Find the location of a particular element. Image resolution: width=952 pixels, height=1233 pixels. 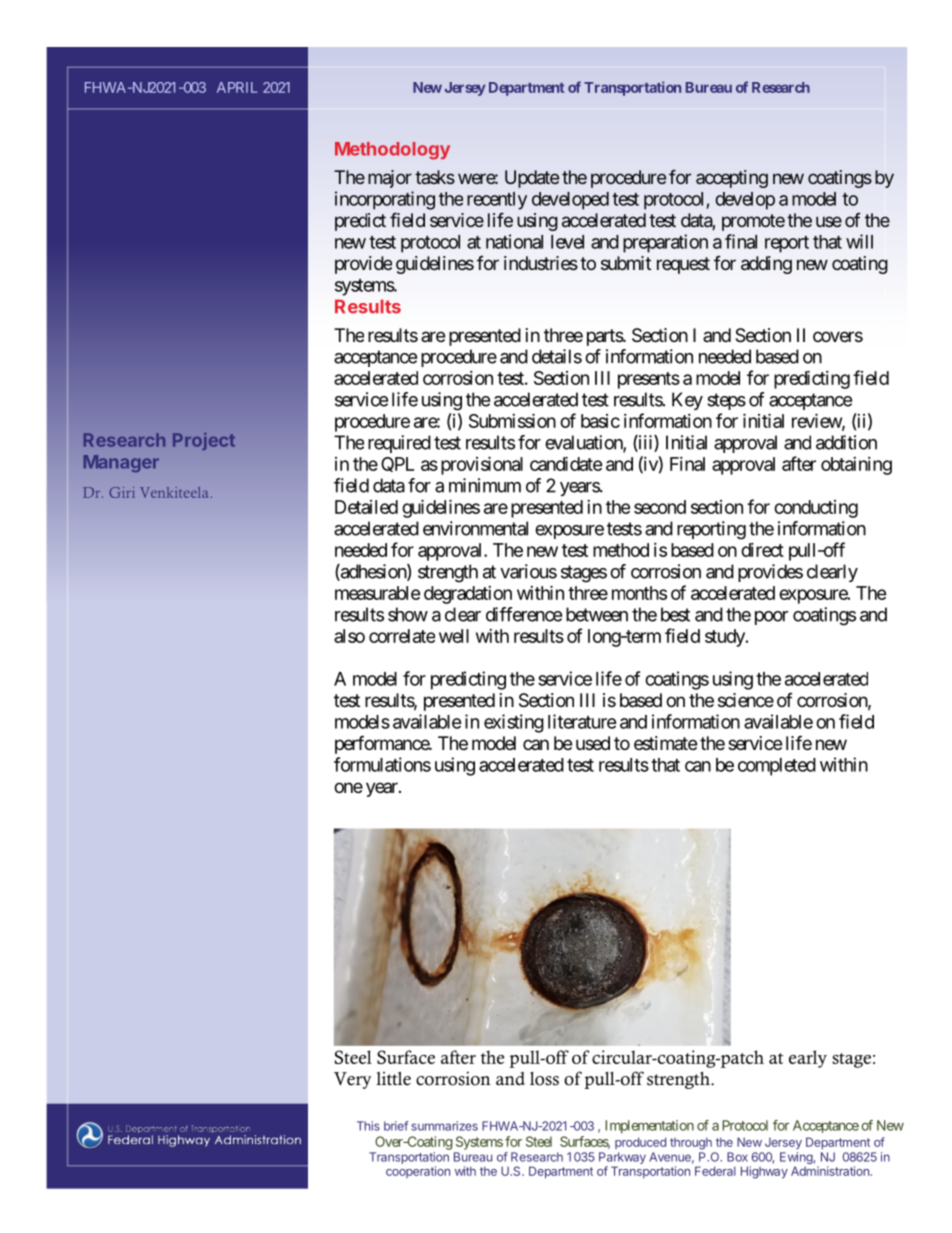

completed is located at coordinates (777, 767).
